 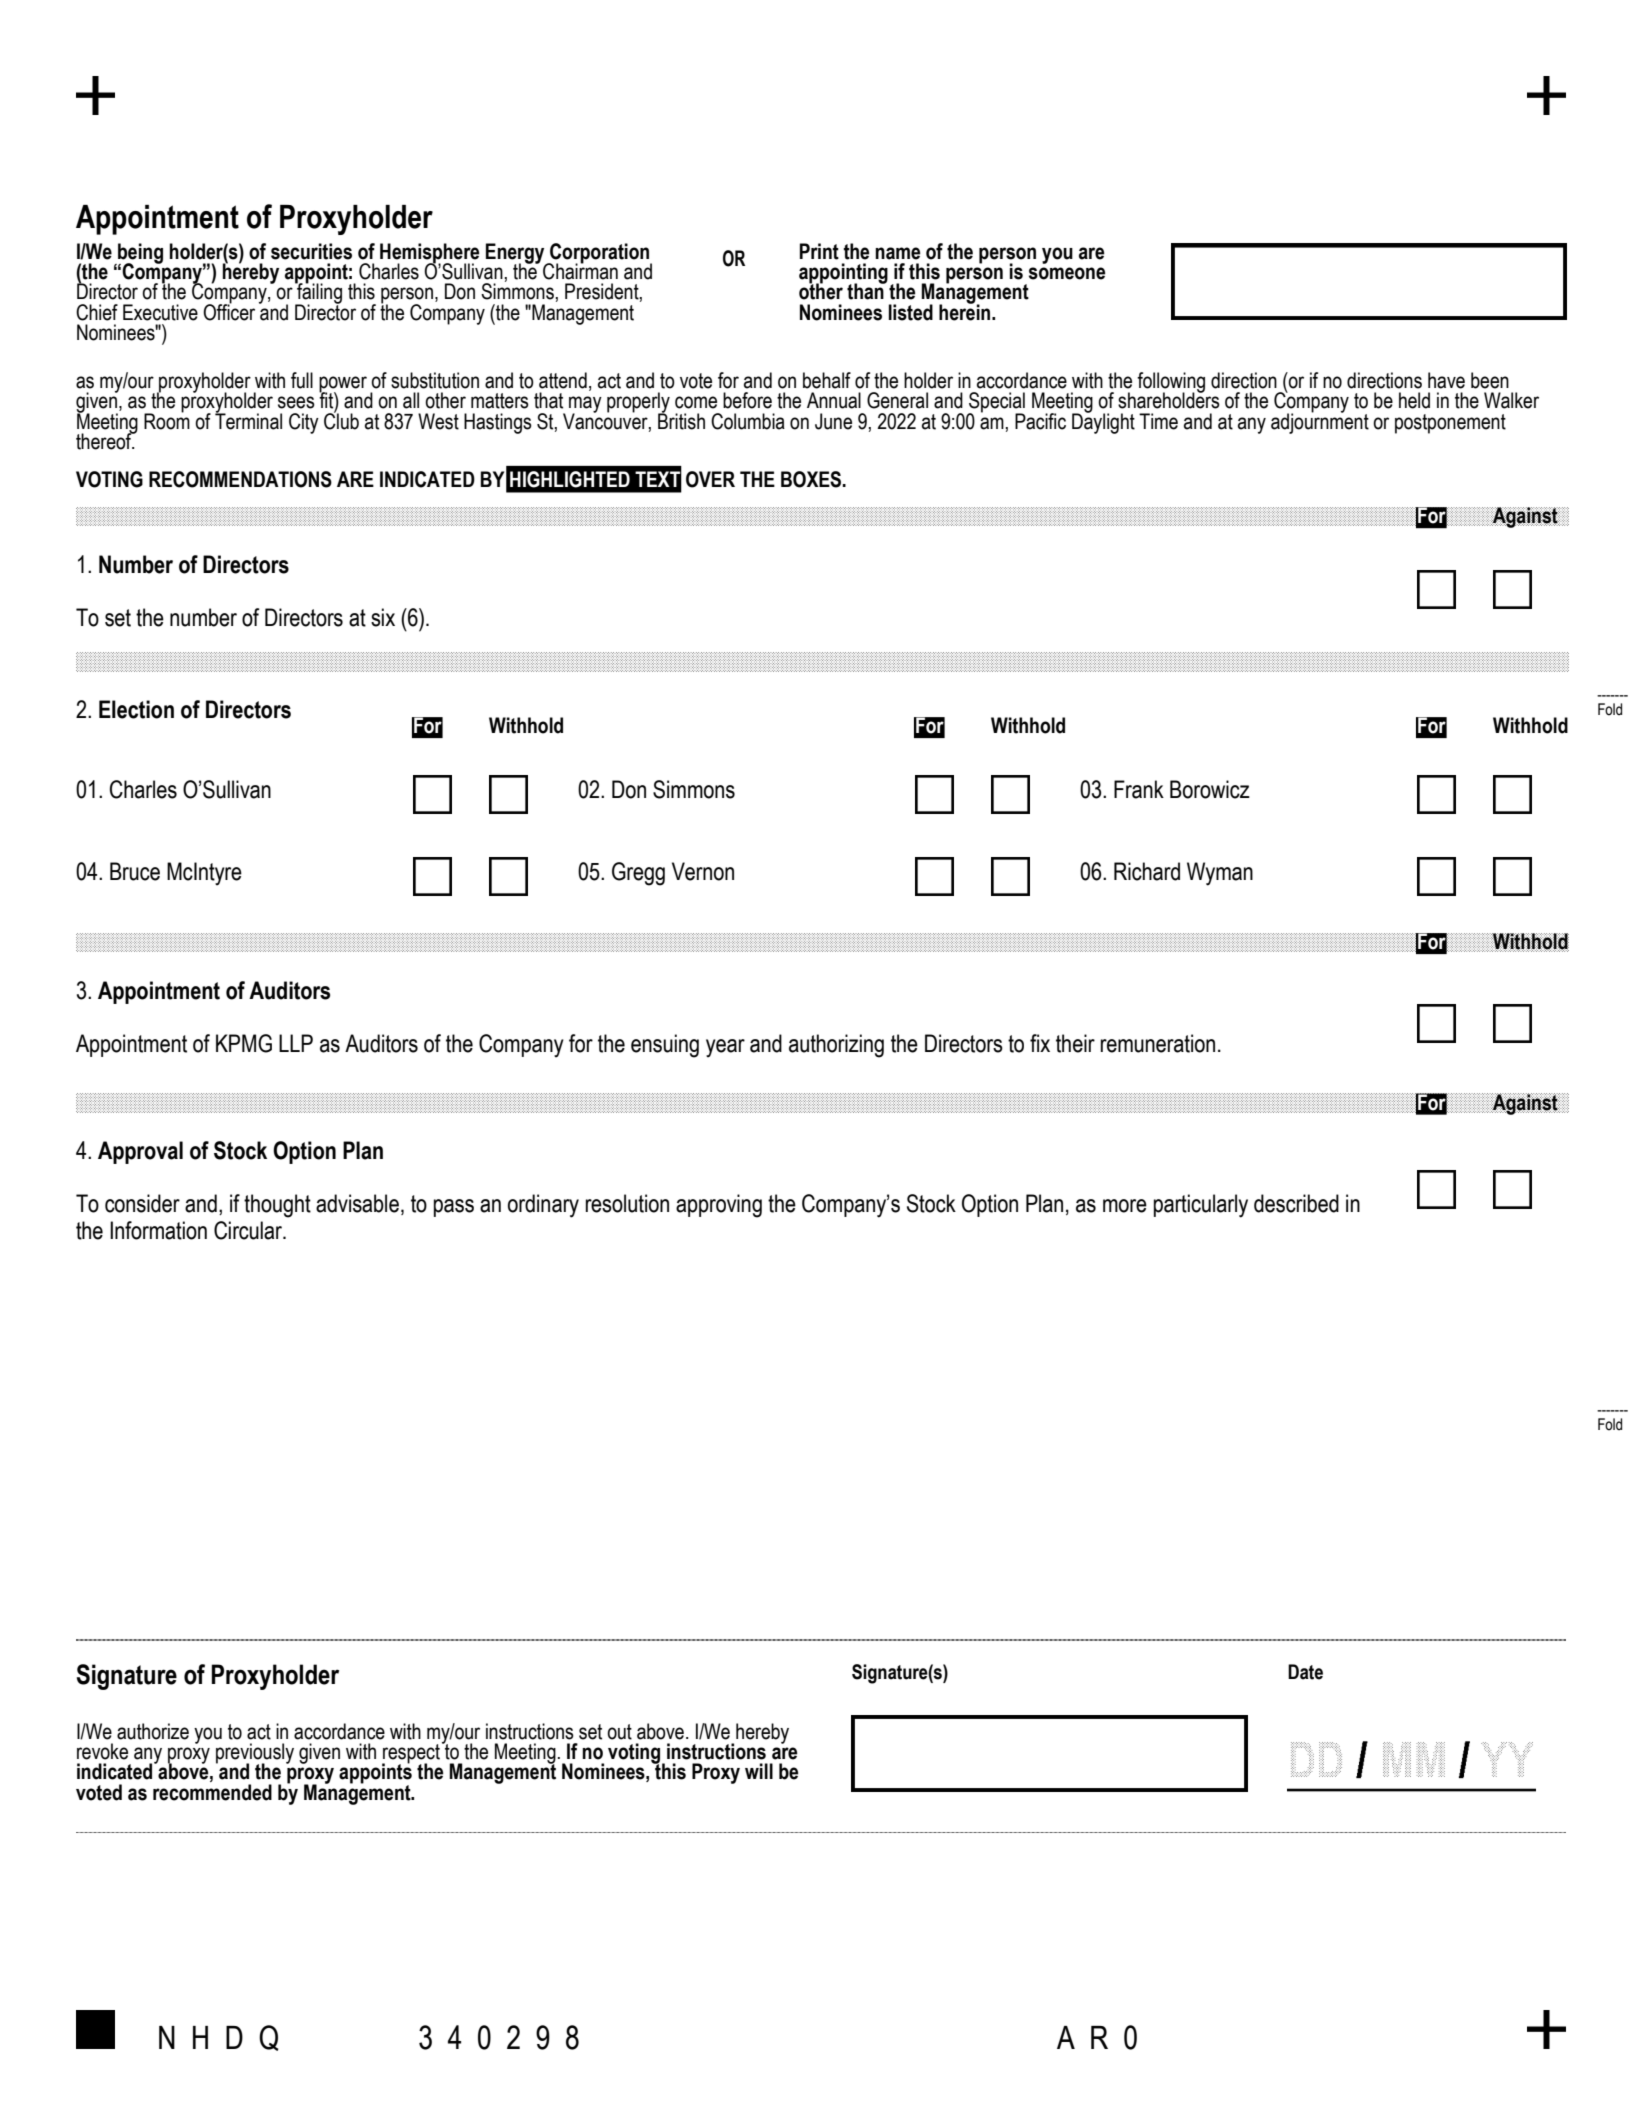 I want to click on Bruce, so click(x=135, y=871).
